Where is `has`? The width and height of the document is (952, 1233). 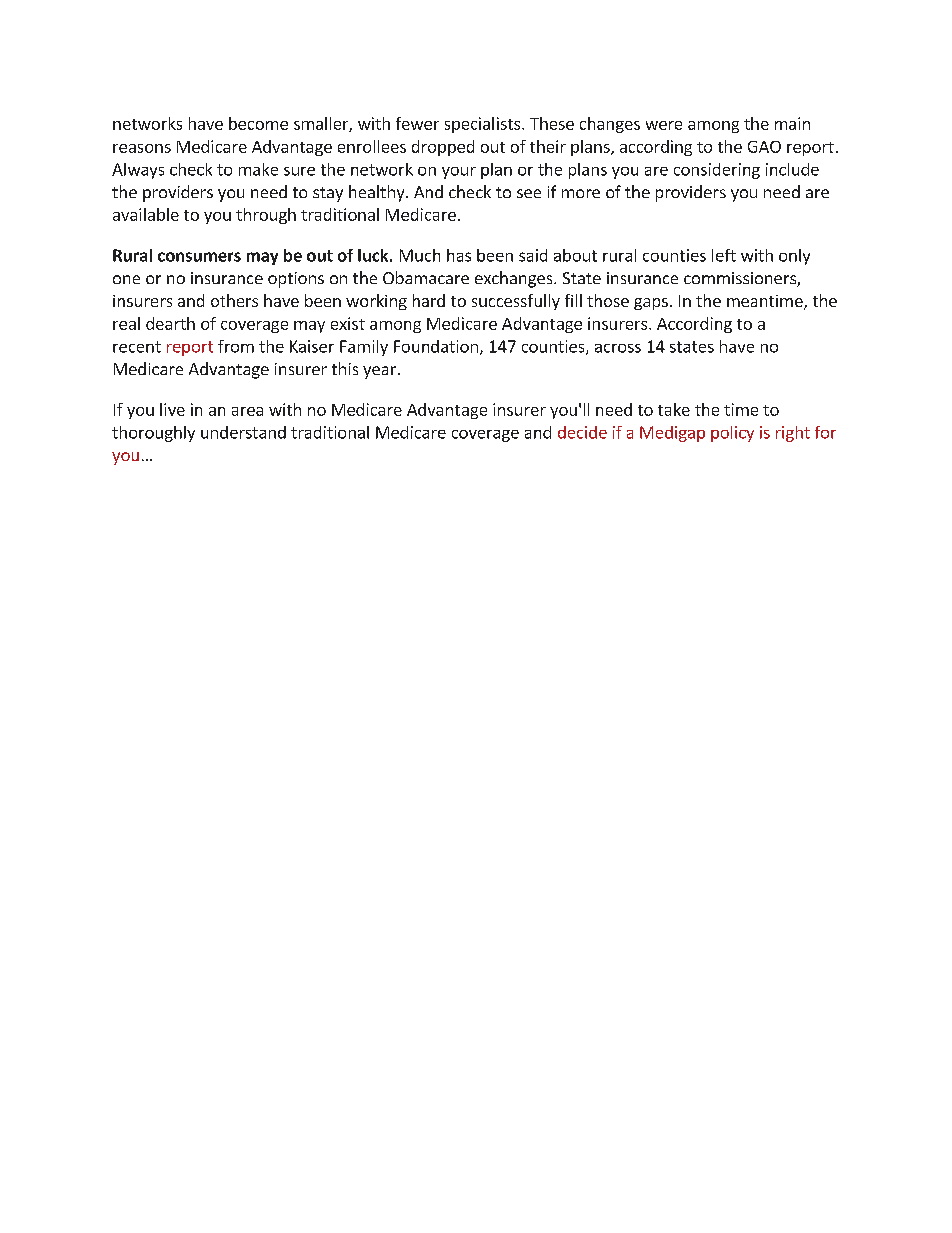
has is located at coordinates (459, 255).
